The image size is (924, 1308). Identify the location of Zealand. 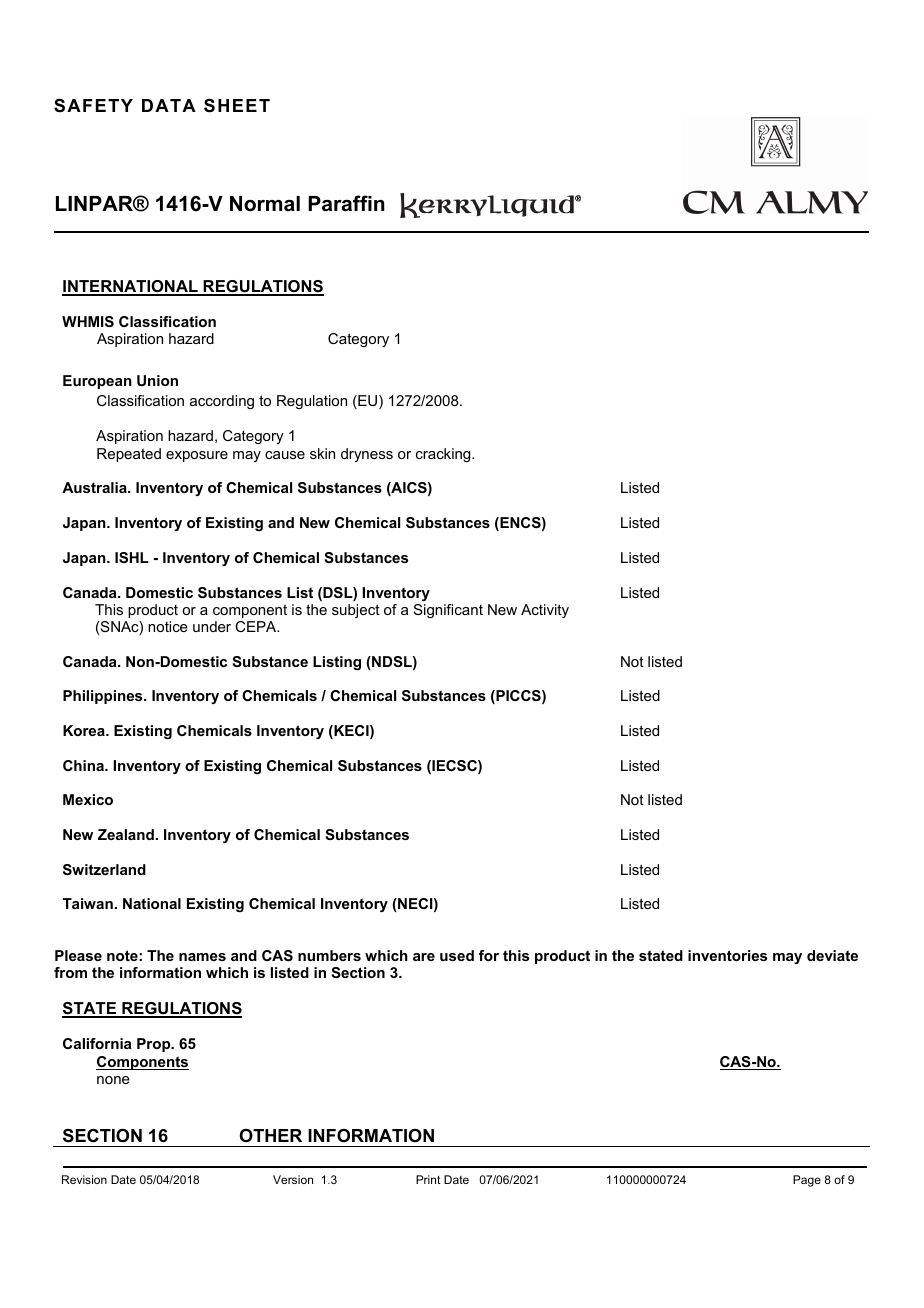
(126, 834).
